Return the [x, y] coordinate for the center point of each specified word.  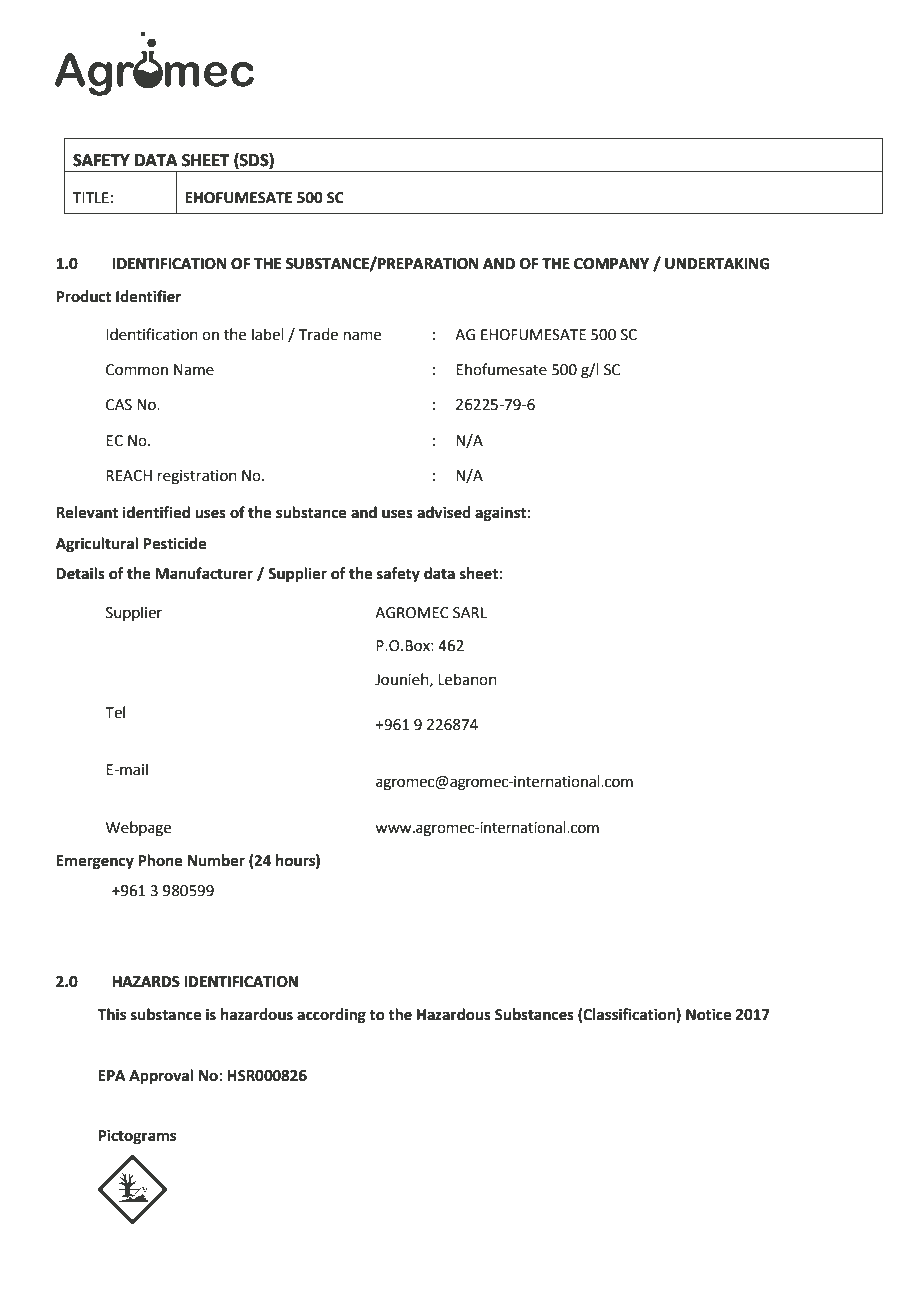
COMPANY [611, 264]
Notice [708, 1014]
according [331, 1016]
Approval [161, 1077]
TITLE [91, 197]
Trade [318, 334]
